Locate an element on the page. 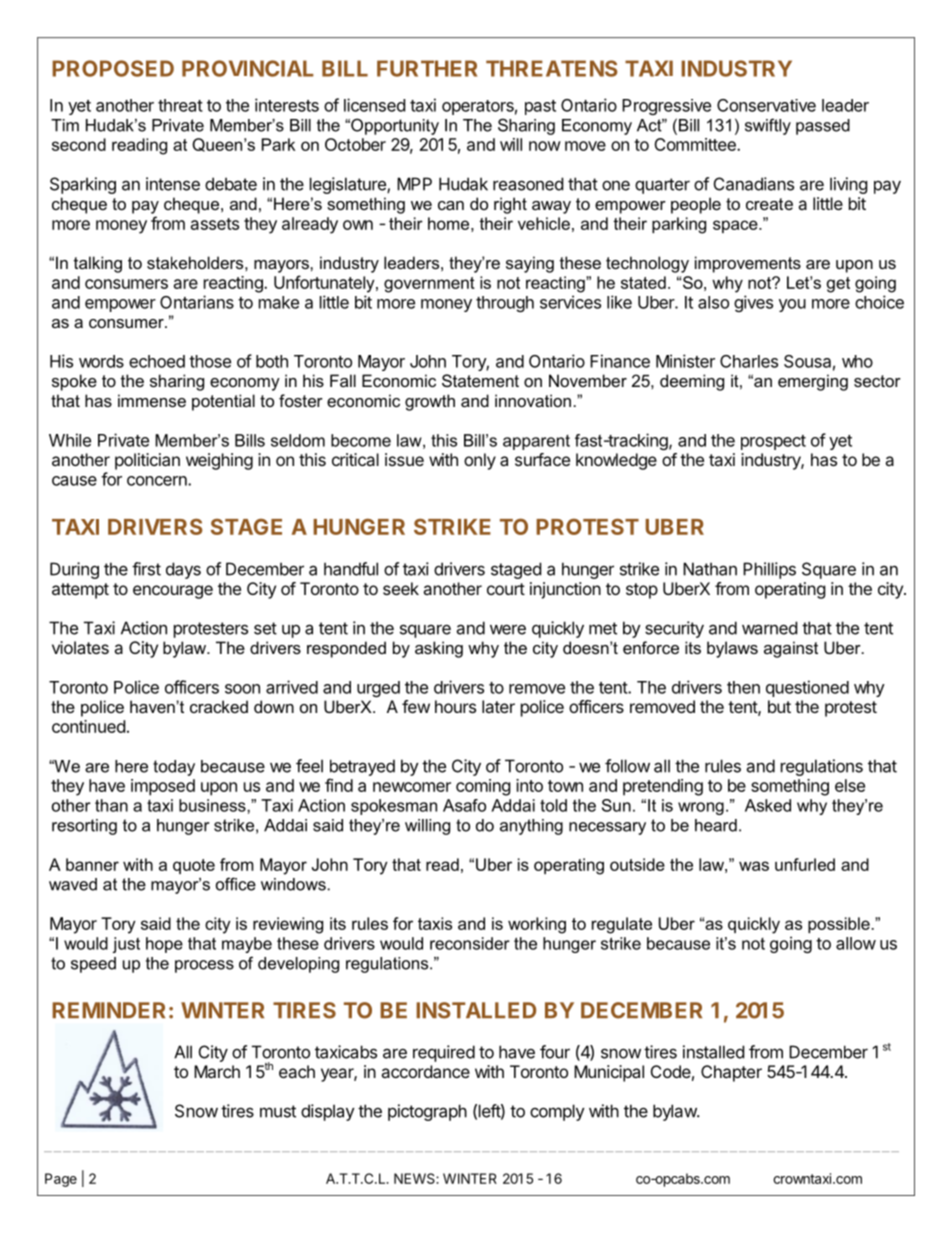 This page has width=952, height=1233. Conservative is located at coordinates (766, 105).
